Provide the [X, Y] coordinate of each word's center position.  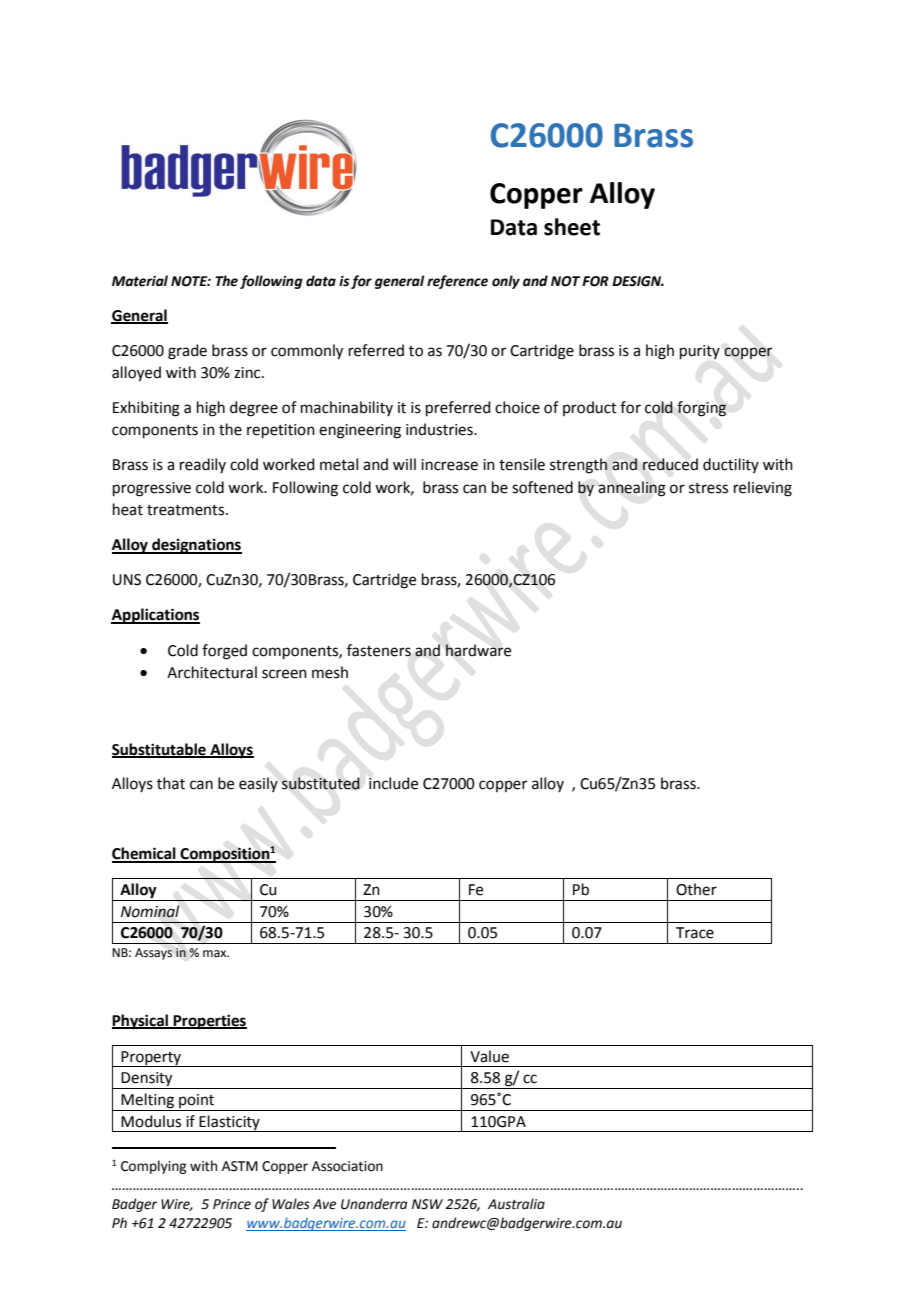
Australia [516, 1204]
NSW [427, 1204]
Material [140, 281]
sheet [572, 227]
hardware [478, 650]
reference [457, 282]
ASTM [240, 1166]
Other [696, 889]
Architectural [212, 672]
